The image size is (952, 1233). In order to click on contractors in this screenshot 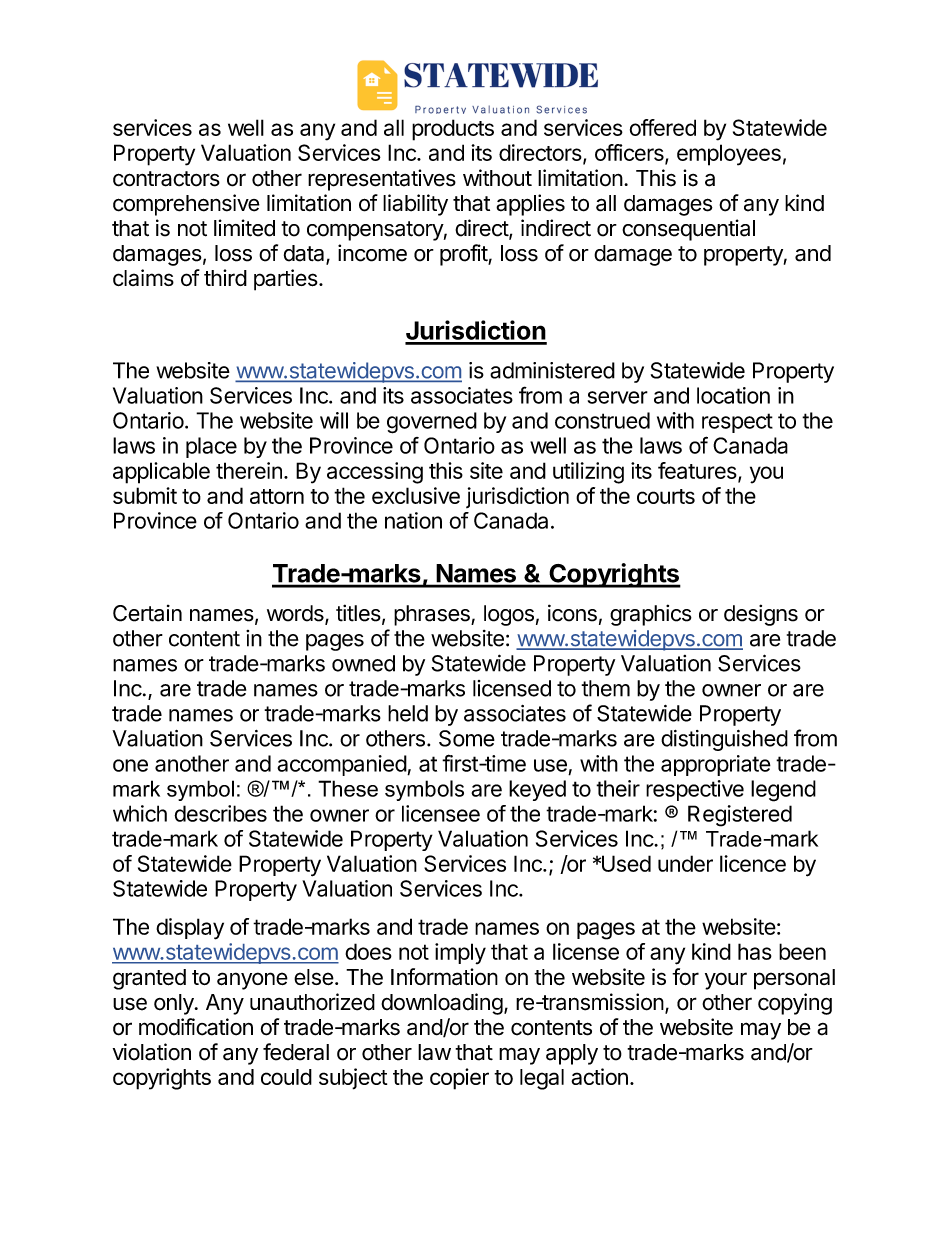, I will do `click(166, 179)`.
